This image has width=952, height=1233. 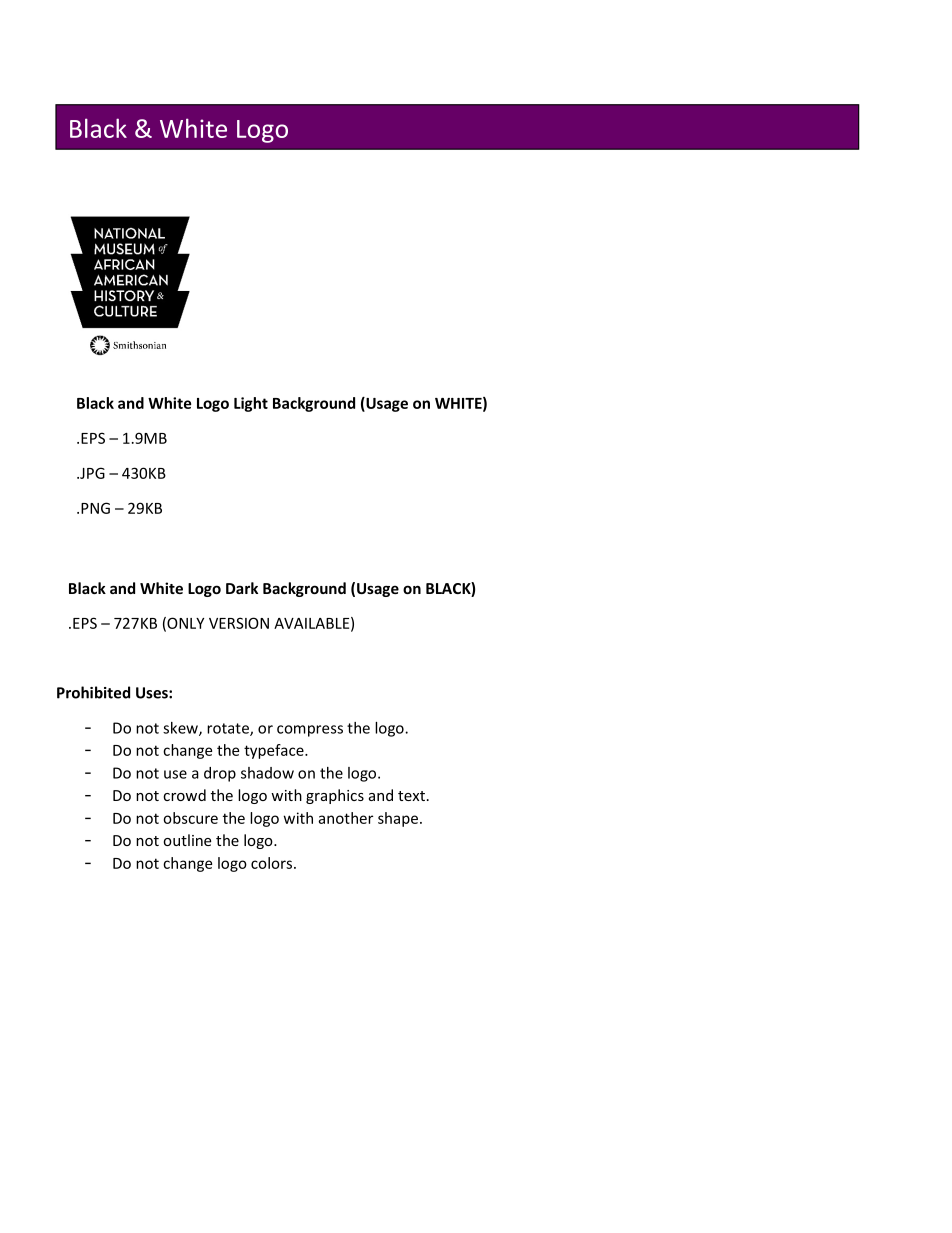 What do you see at coordinates (251, 404) in the image?
I see `Light` at bounding box center [251, 404].
